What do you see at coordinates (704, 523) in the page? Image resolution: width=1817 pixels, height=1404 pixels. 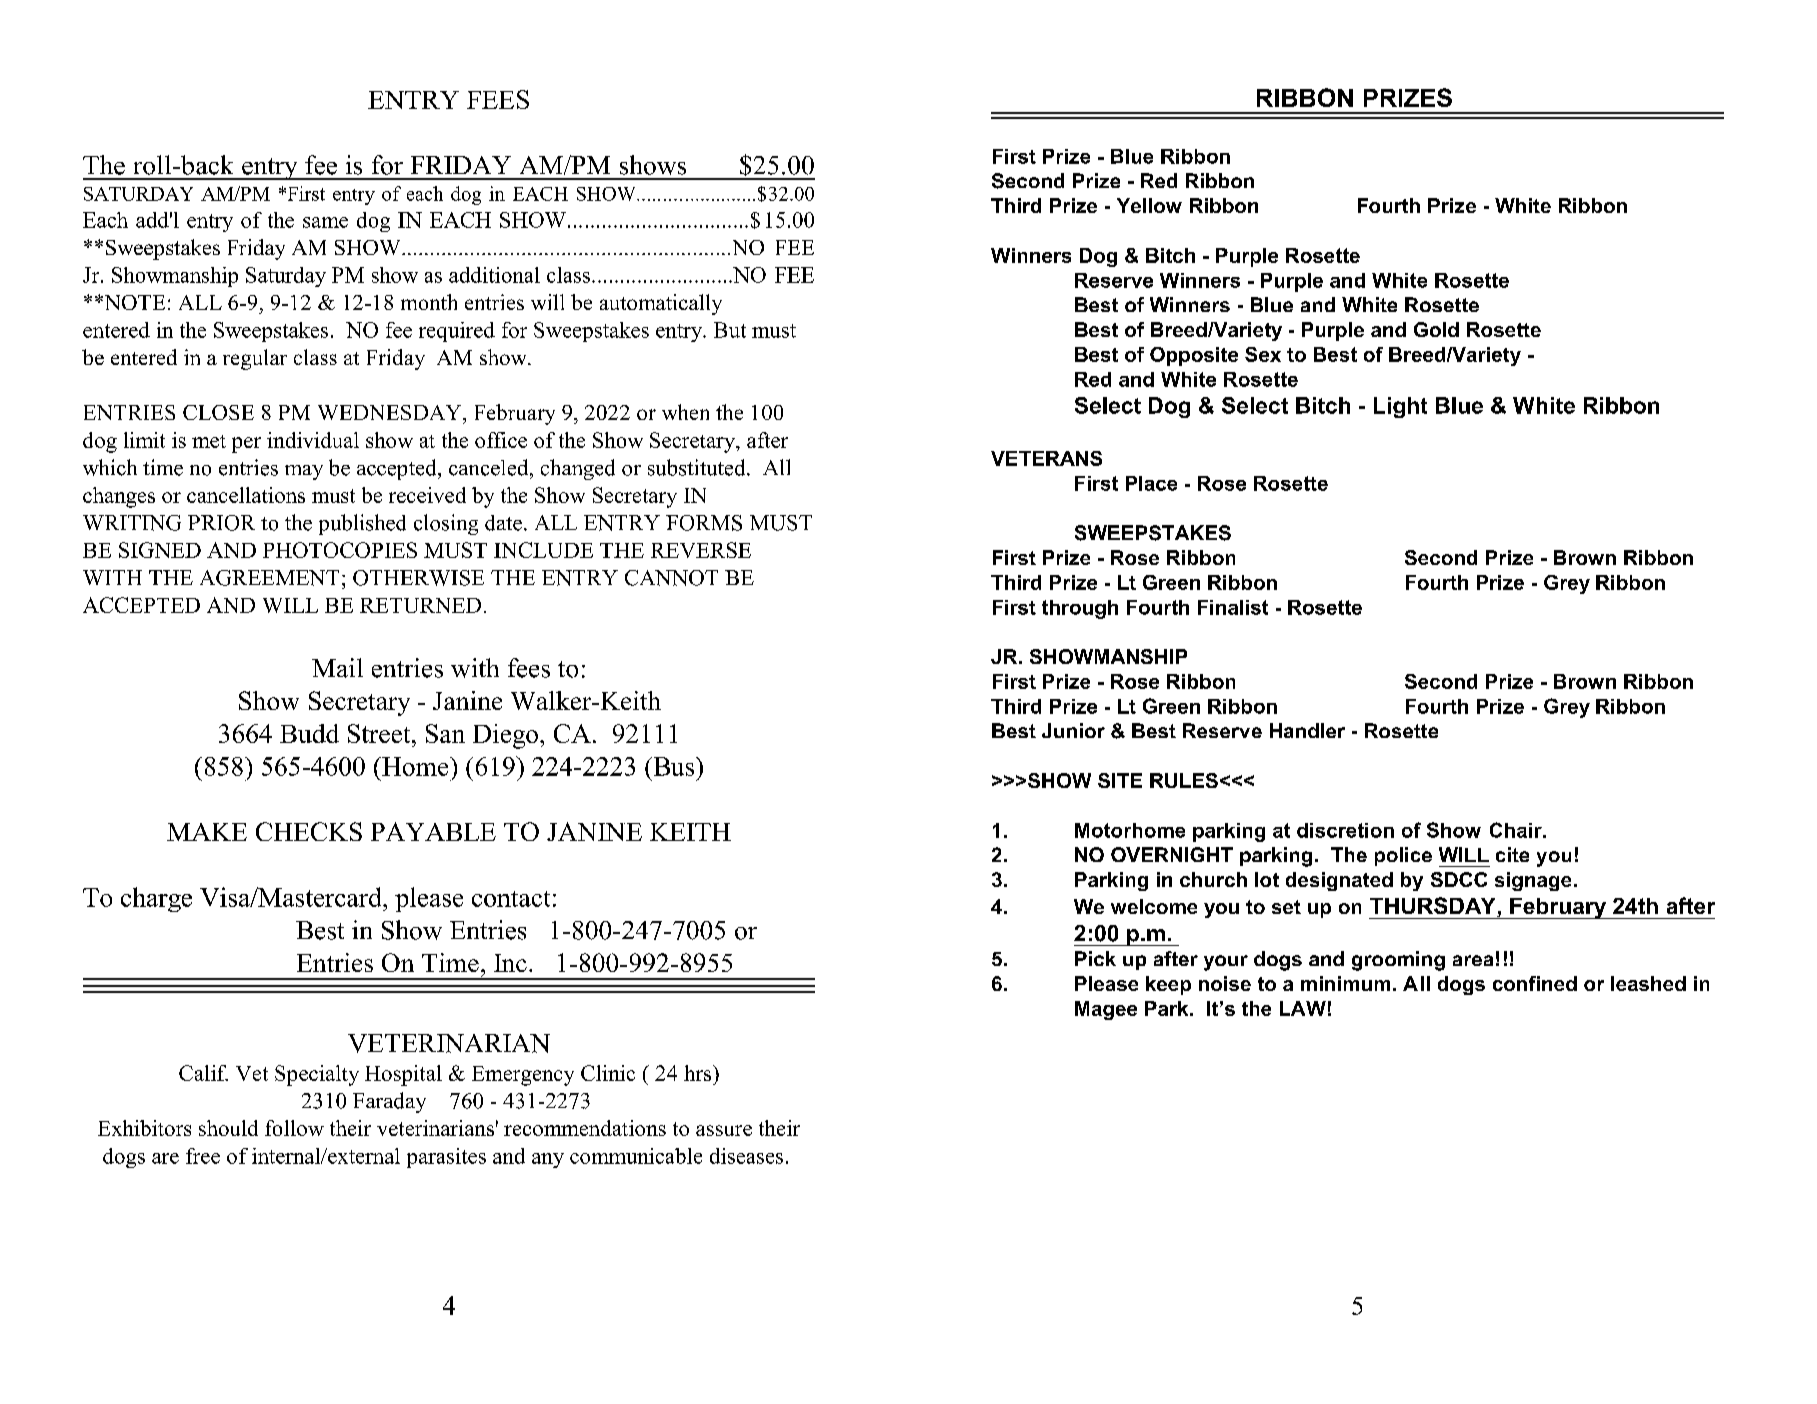 I see `FORMS` at bounding box center [704, 523].
